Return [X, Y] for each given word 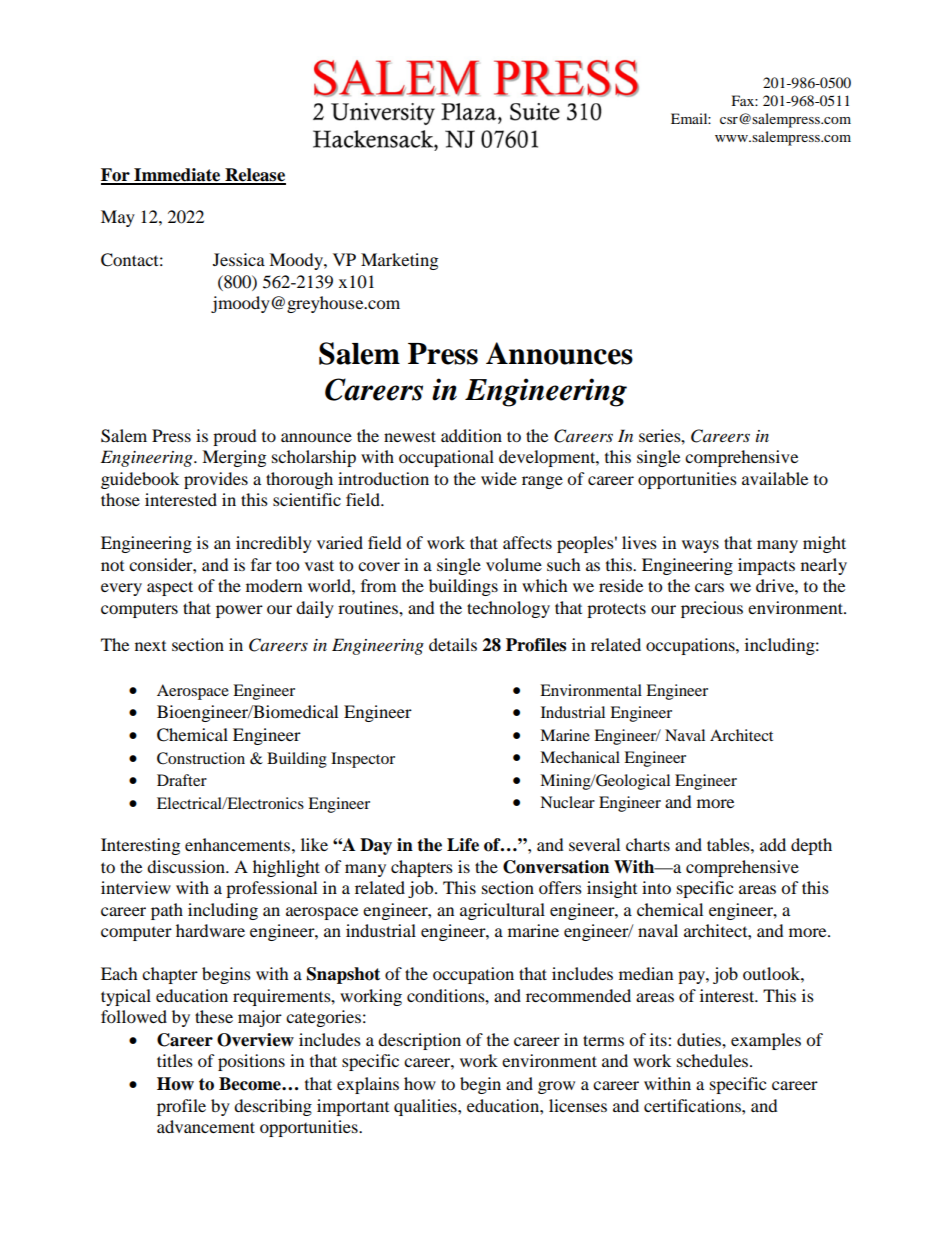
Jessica [239, 259]
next [150, 646]
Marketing [399, 261]
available [775, 478]
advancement [206, 1126]
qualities [426, 1107]
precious [712, 609]
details [453, 644]
